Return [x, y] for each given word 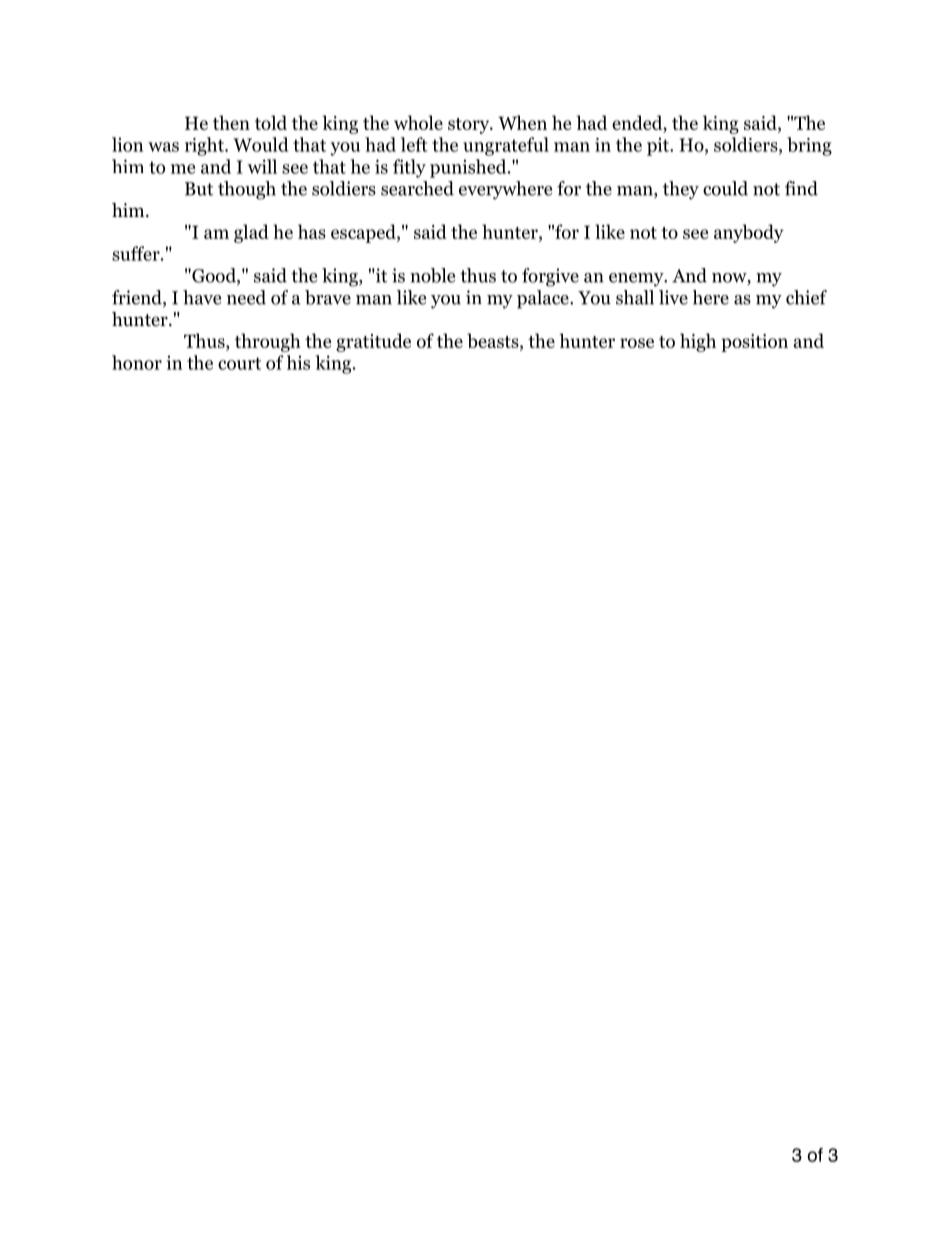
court [239, 363]
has [312, 231]
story [470, 126]
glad [251, 233]
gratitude [373, 342]
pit [659, 147]
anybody [749, 233]
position [754, 343]
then [231, 122]
